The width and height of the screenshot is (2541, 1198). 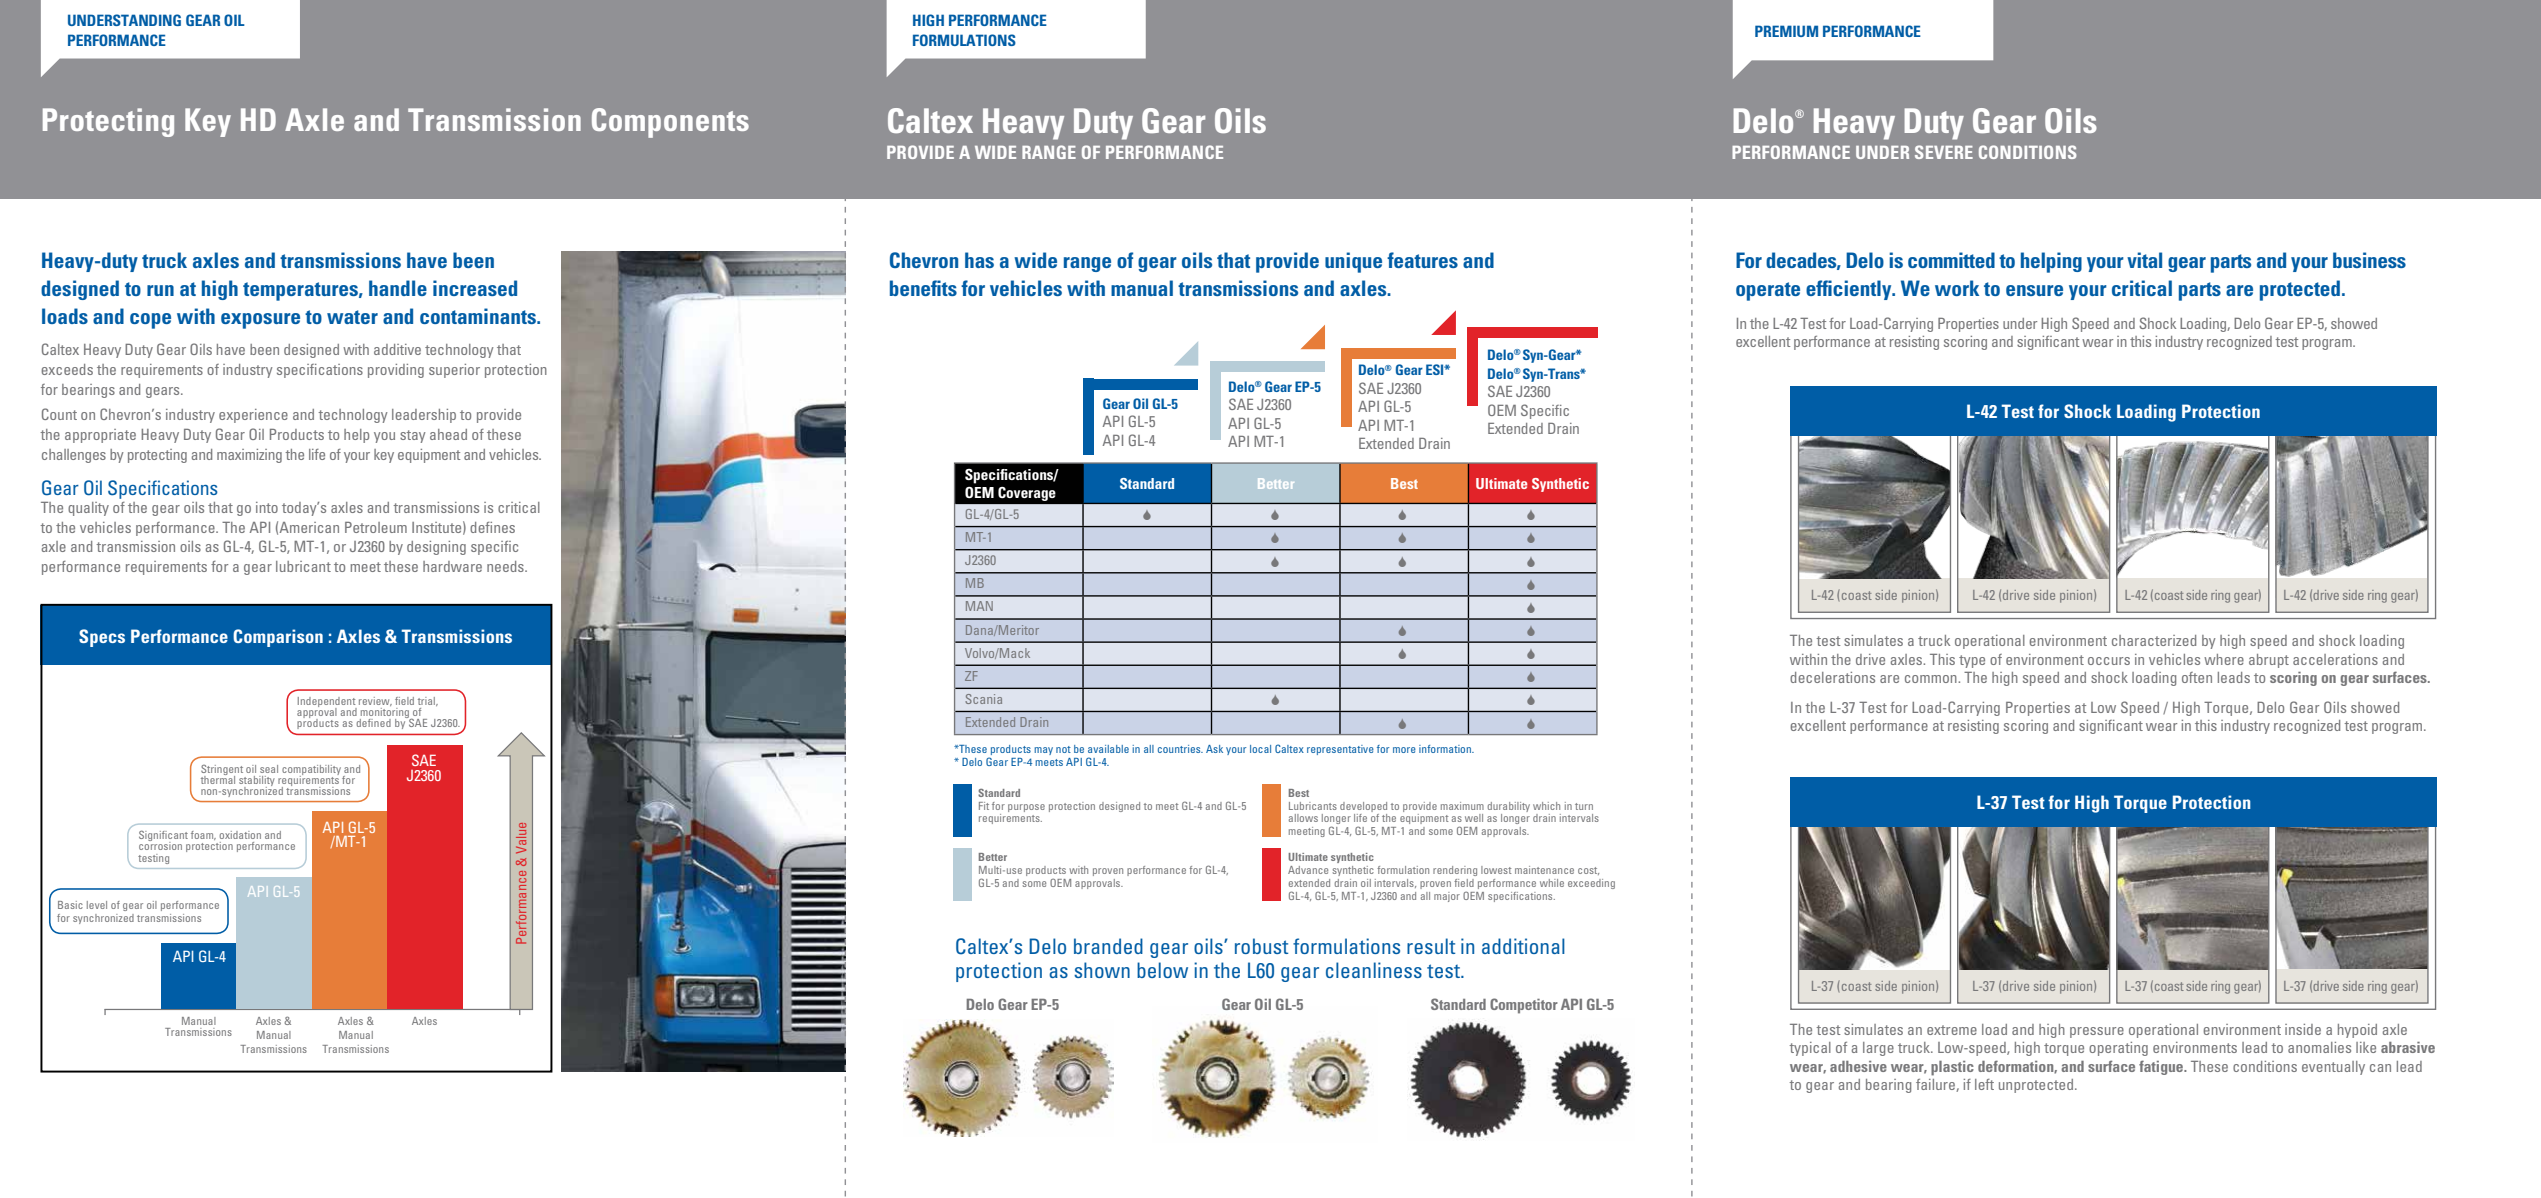 What do you see at coordinates (1214, 749) in the screenshot?
I see `Ask` at bounding box center [1214, 749].
